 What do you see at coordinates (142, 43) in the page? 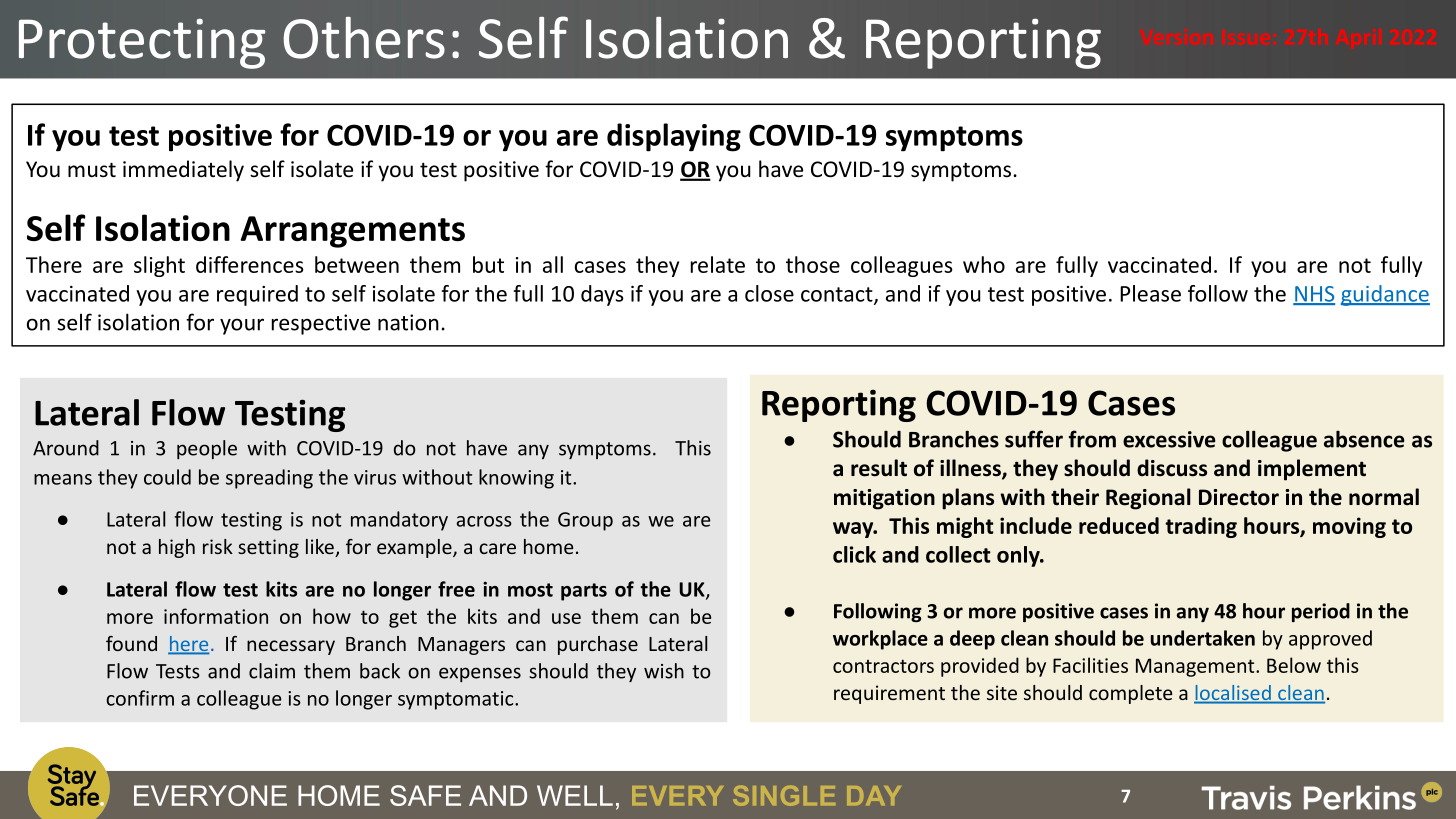
I see `Protecting` at bounding box center [142, 43].
